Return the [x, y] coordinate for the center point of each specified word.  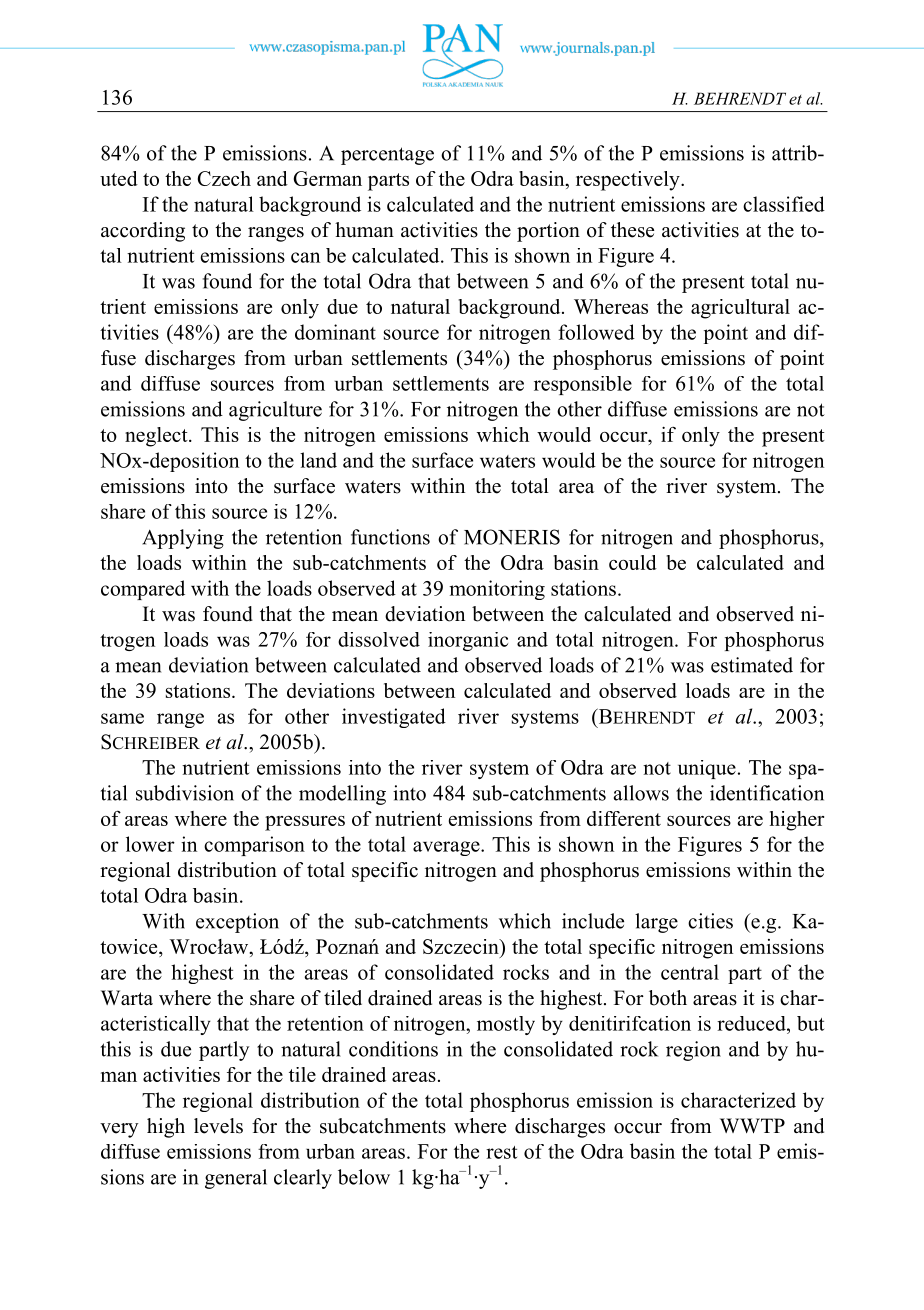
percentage [387, 156]
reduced [752, 1023]
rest [501, 1152]
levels [218, 1126]
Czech [224, 178]
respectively [629, 181]
